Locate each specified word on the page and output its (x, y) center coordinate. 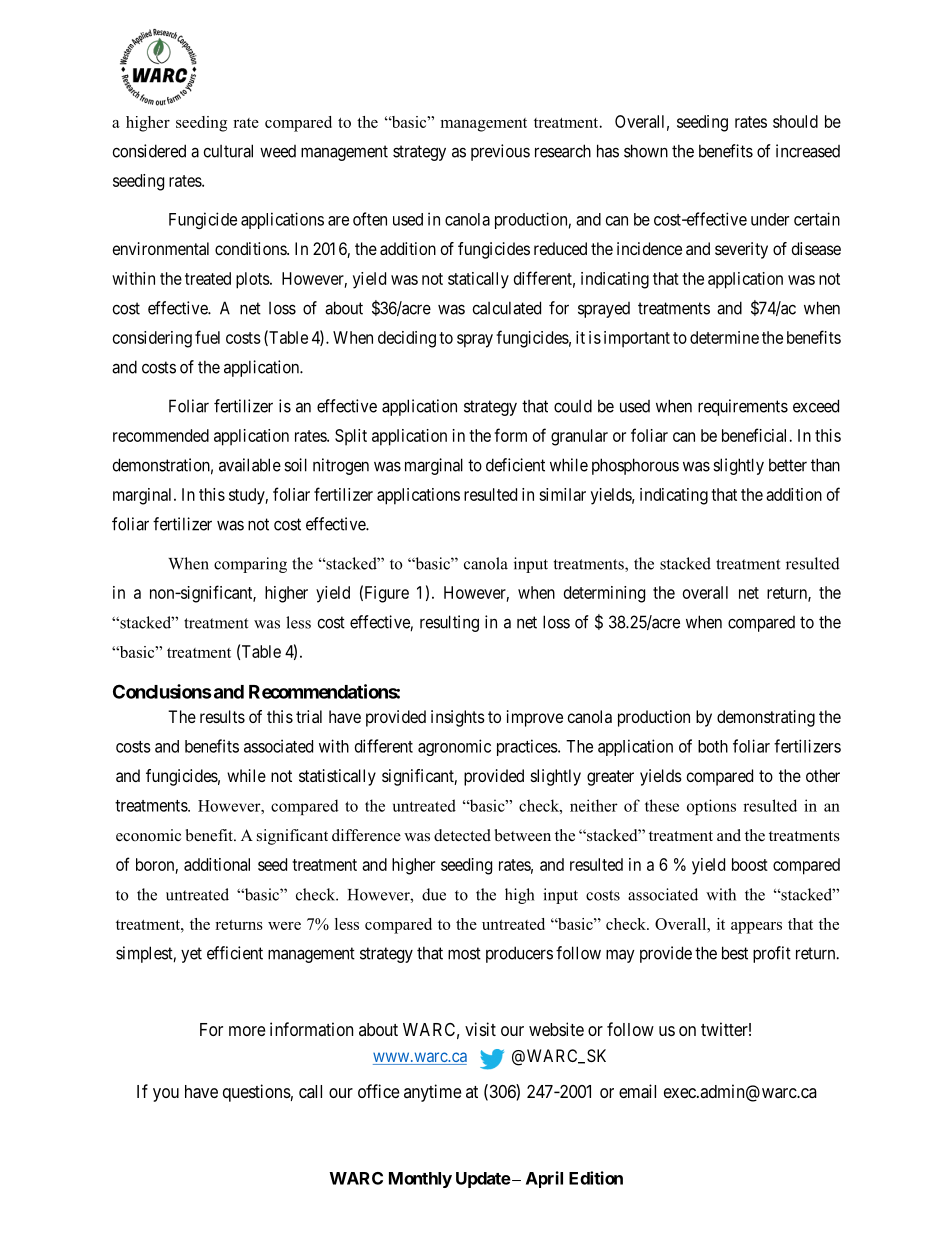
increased (808, 151)
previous (500, 152)
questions (257, 1093)
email (637, 1091)
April (544, 1179)
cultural (228, 151)
